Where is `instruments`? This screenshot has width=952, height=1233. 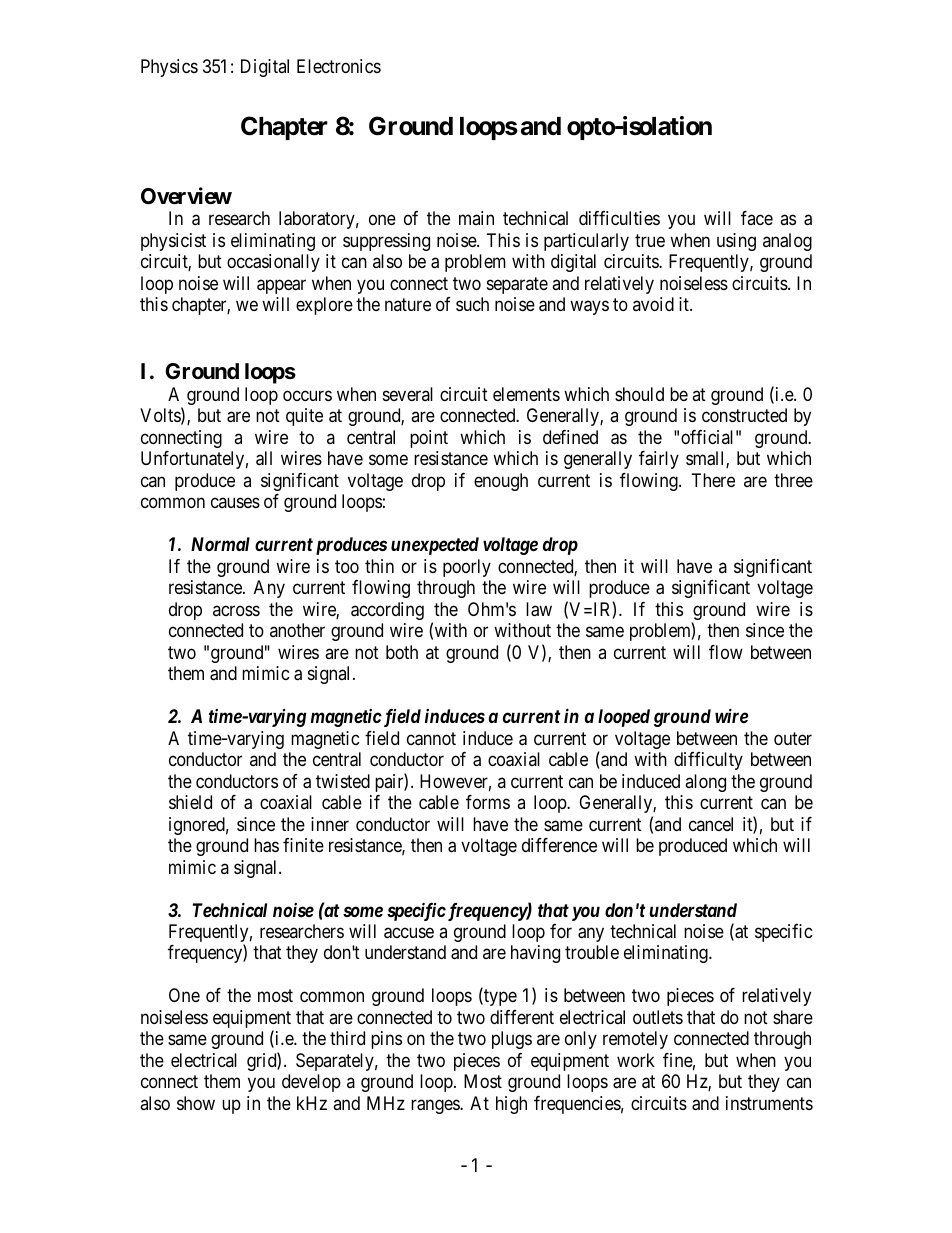 instruments is located at coordinates (769, 1103).
